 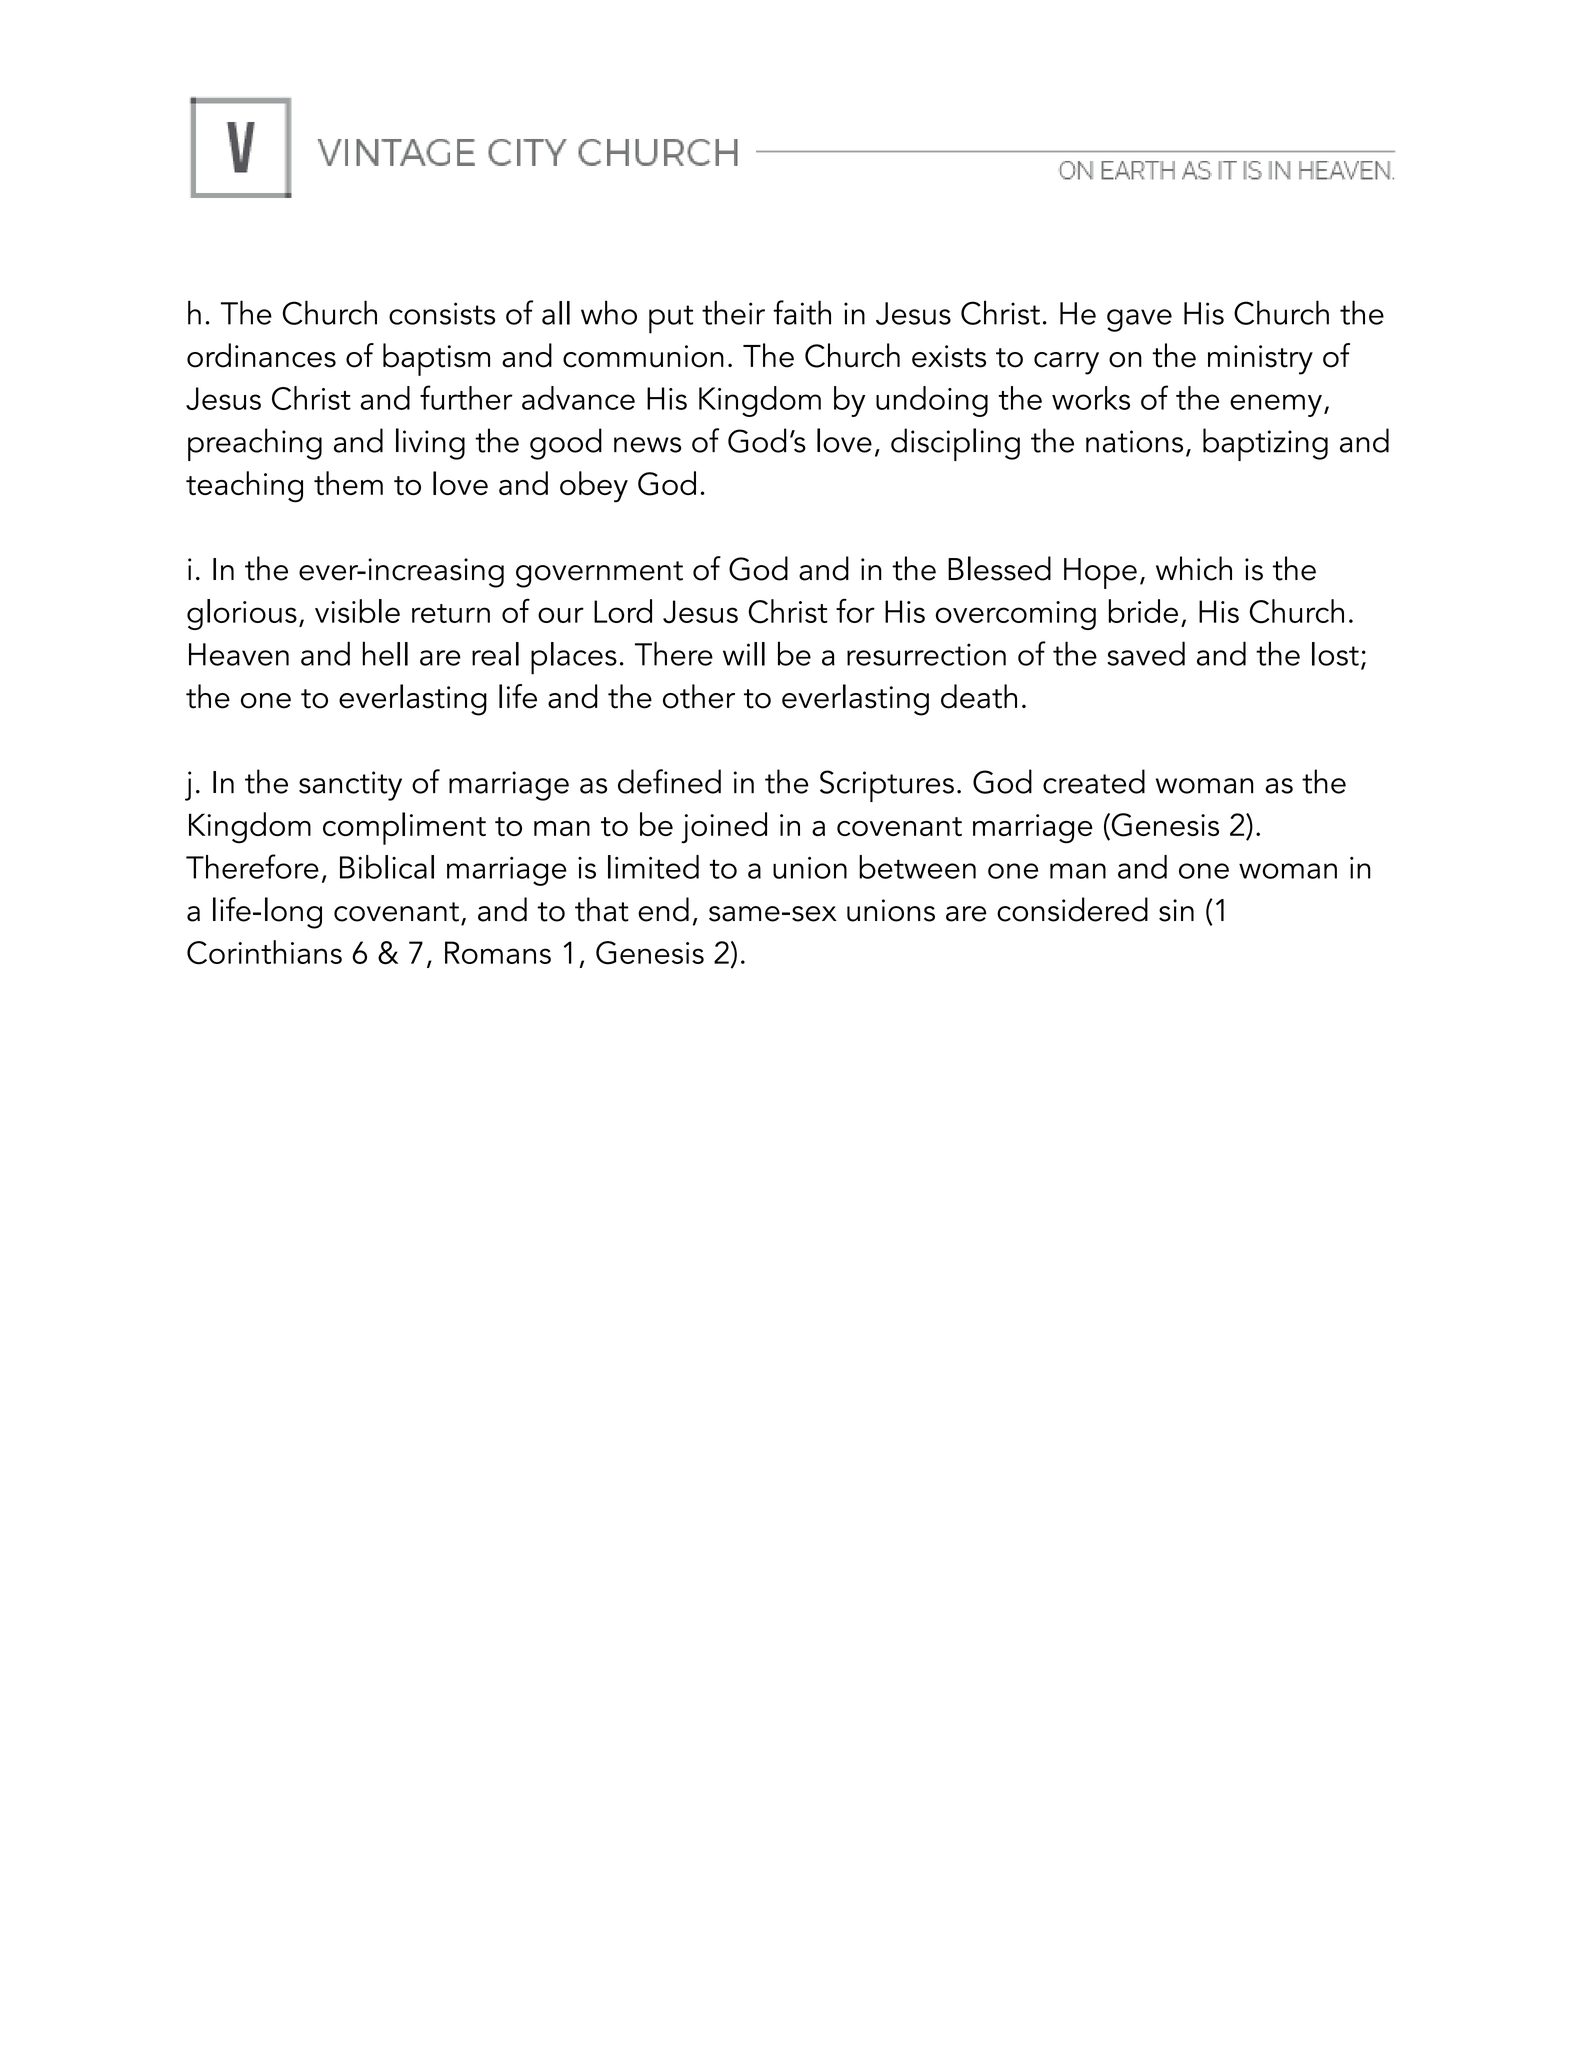 I want to click on end, so click(x=663, y=909).
